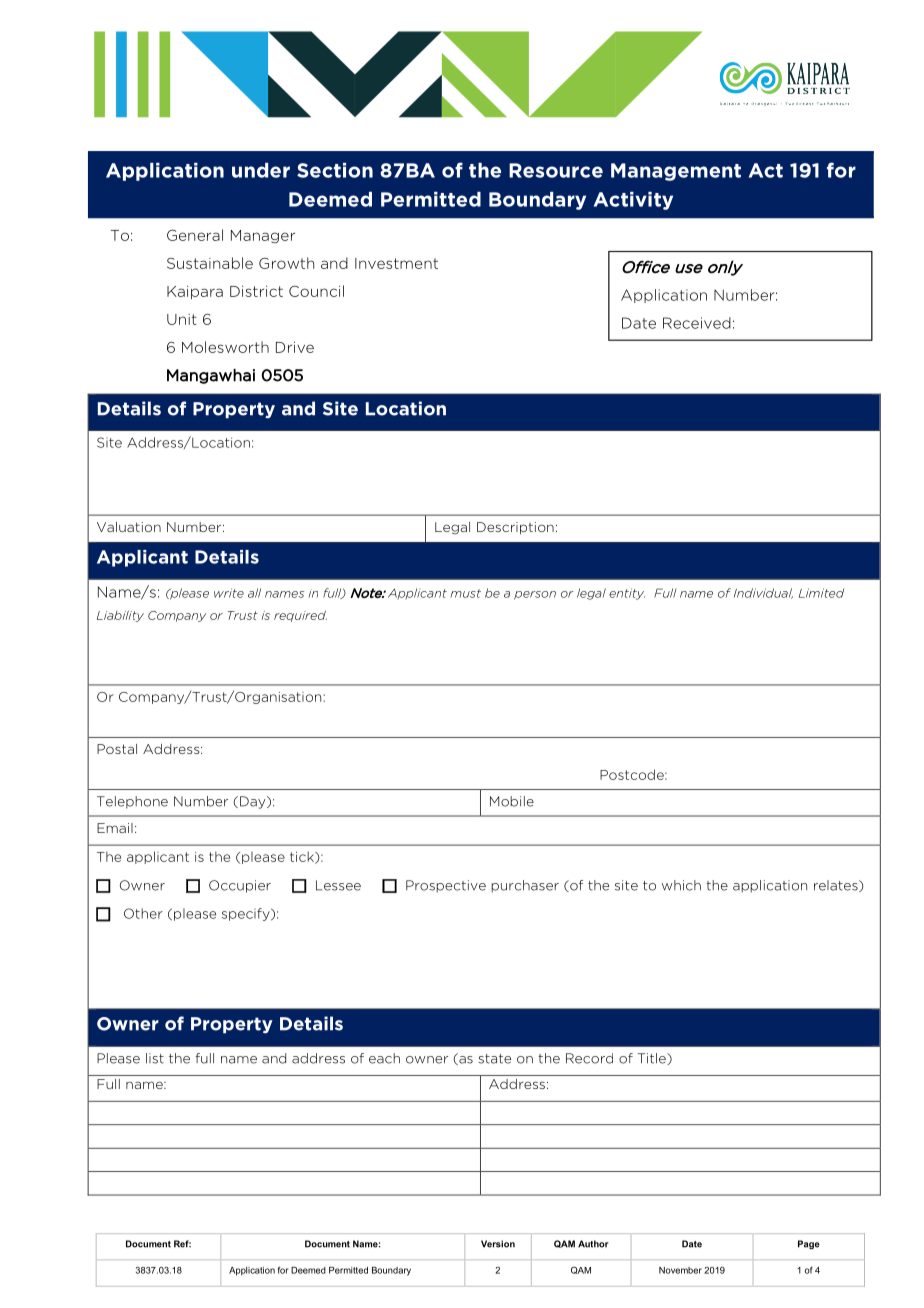 The height and width of the page is (1308, 924). Describe the element at coordinates (763, 593) in the page. I see `Individual` at that location.
